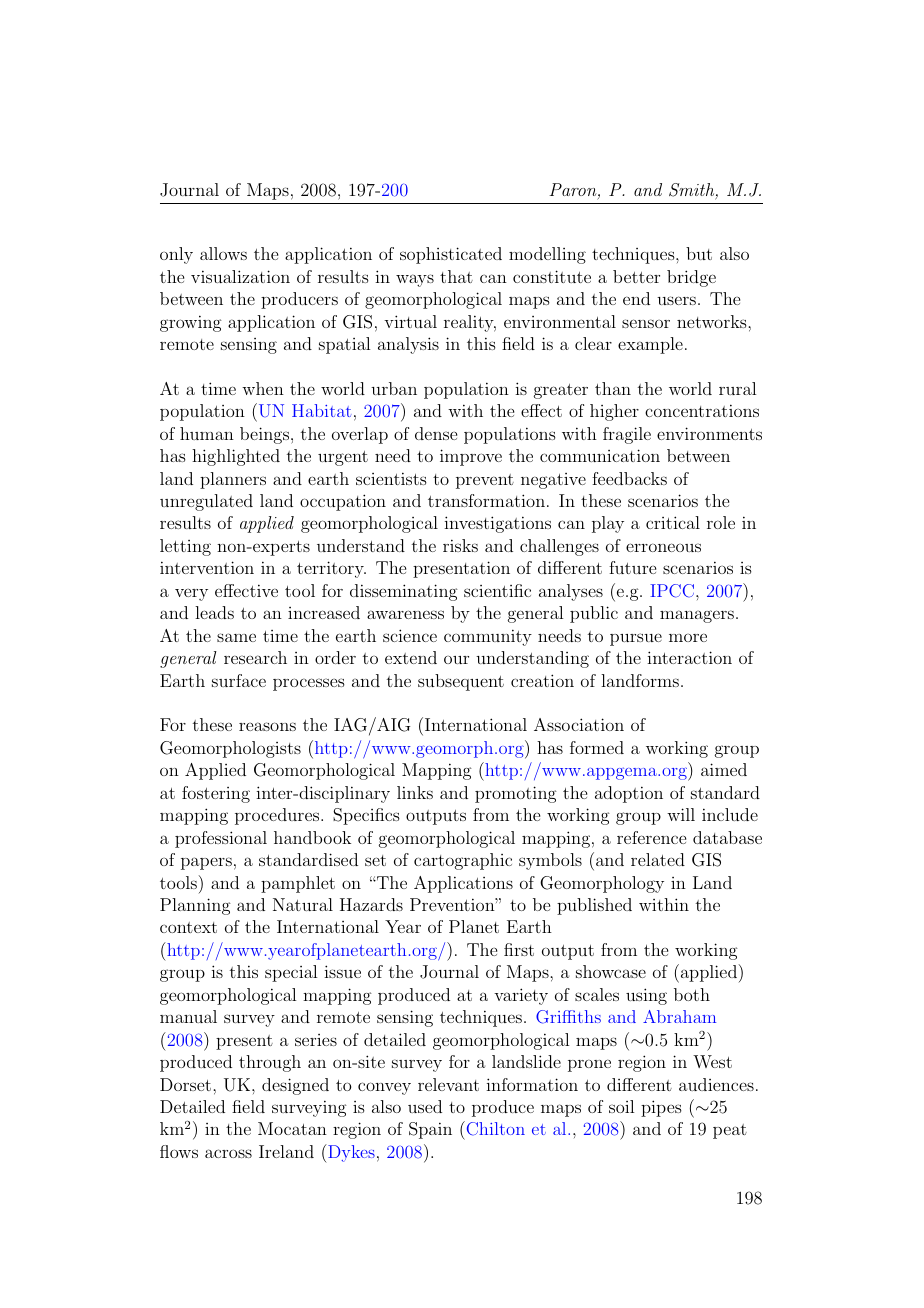 Image resolution: width=924 pixels, height=1308 pixels. I want to click on bridge, so click(691, 278).
